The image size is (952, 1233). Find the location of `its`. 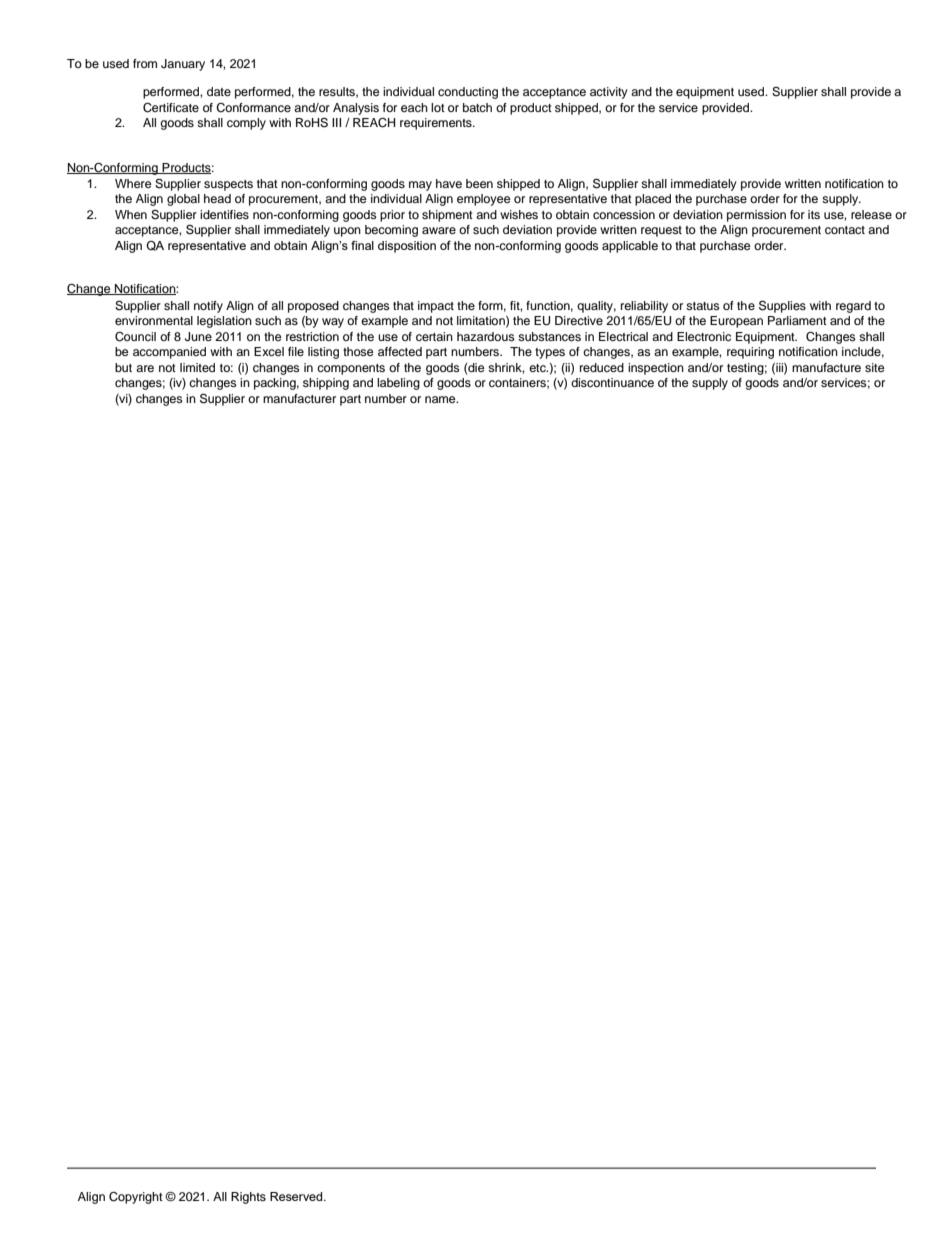

its is located at coordinates (814, 214).
